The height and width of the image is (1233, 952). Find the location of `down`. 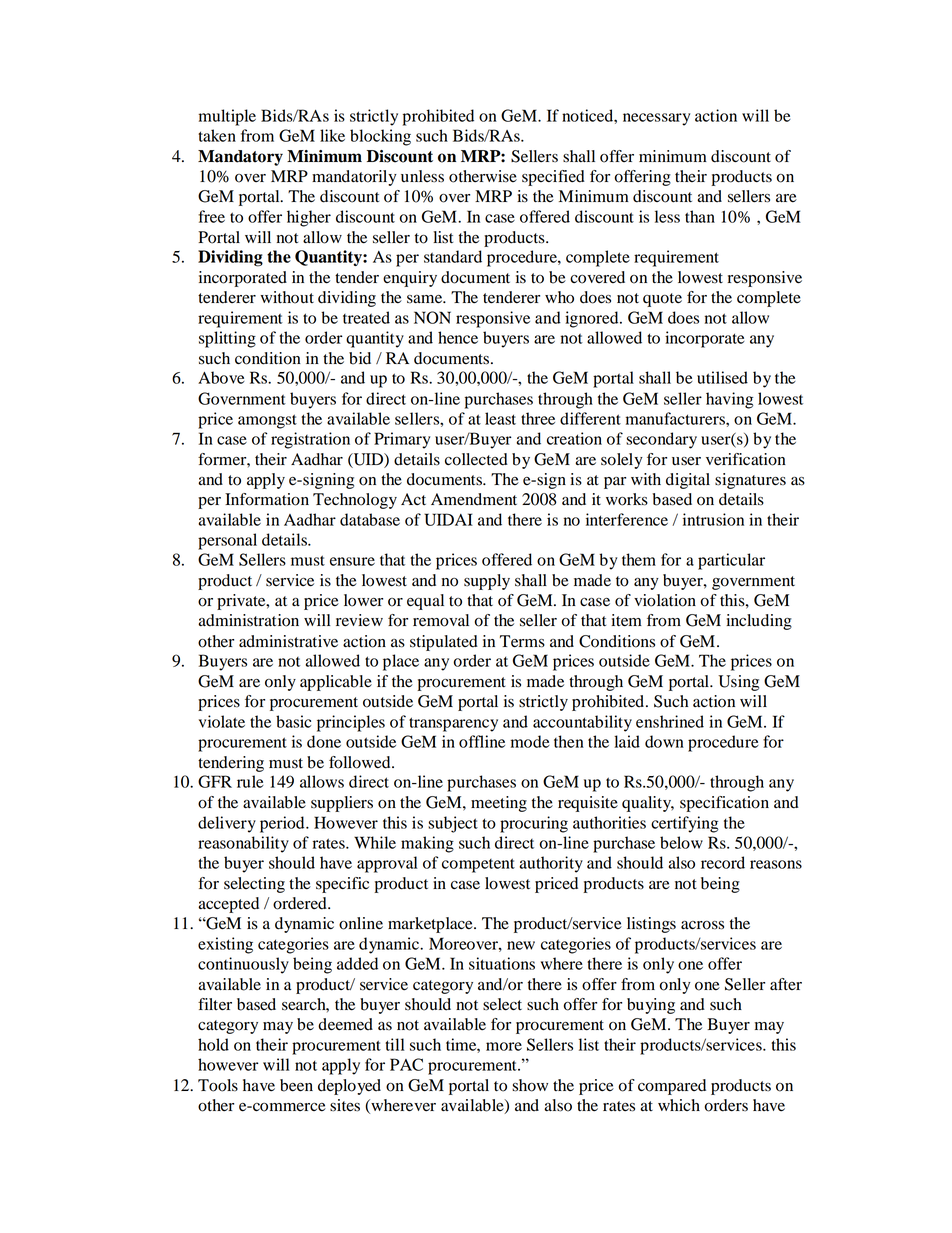

down is located at coordinates (664, 741).
